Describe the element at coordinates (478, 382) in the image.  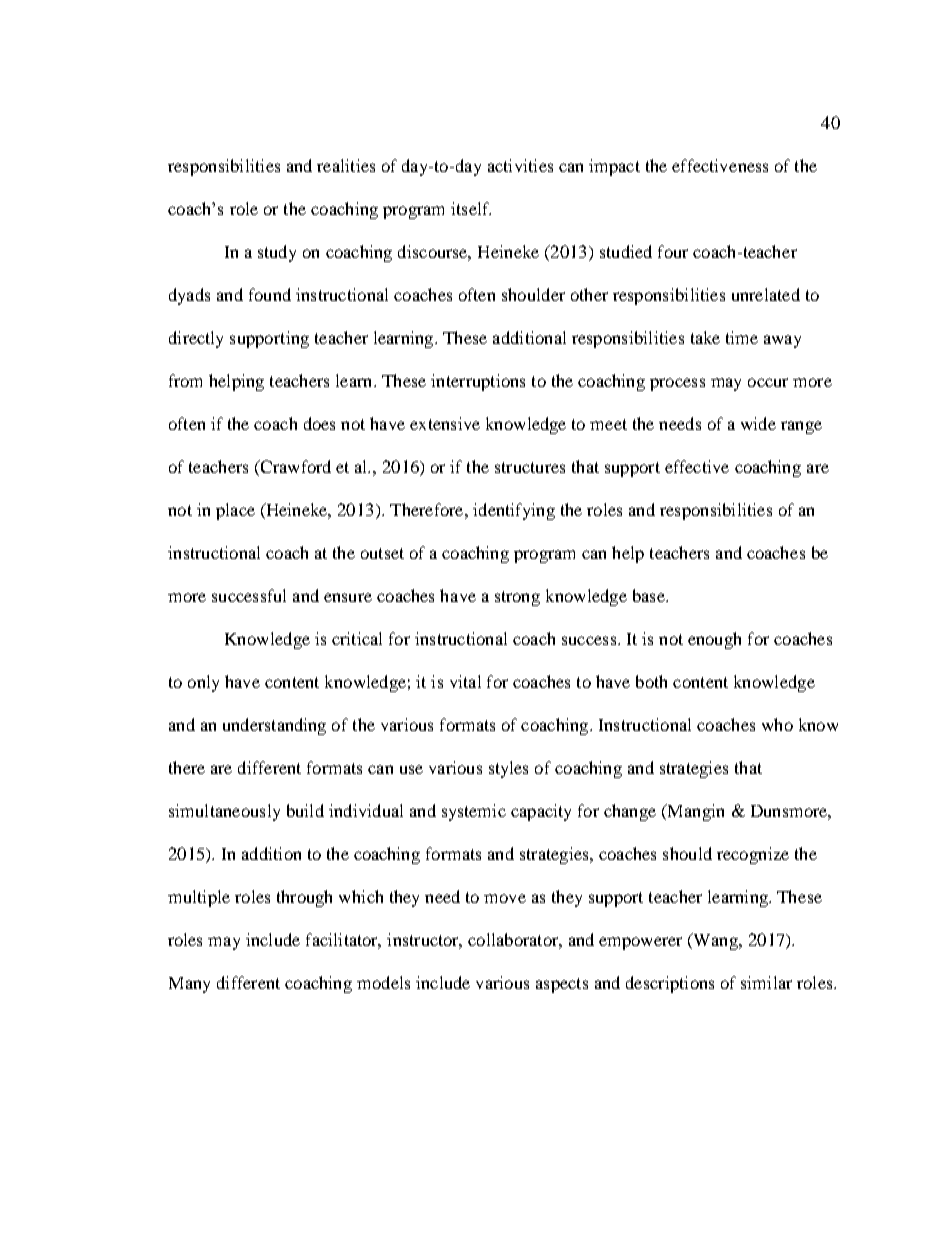
I see `interruptions` at that location.
